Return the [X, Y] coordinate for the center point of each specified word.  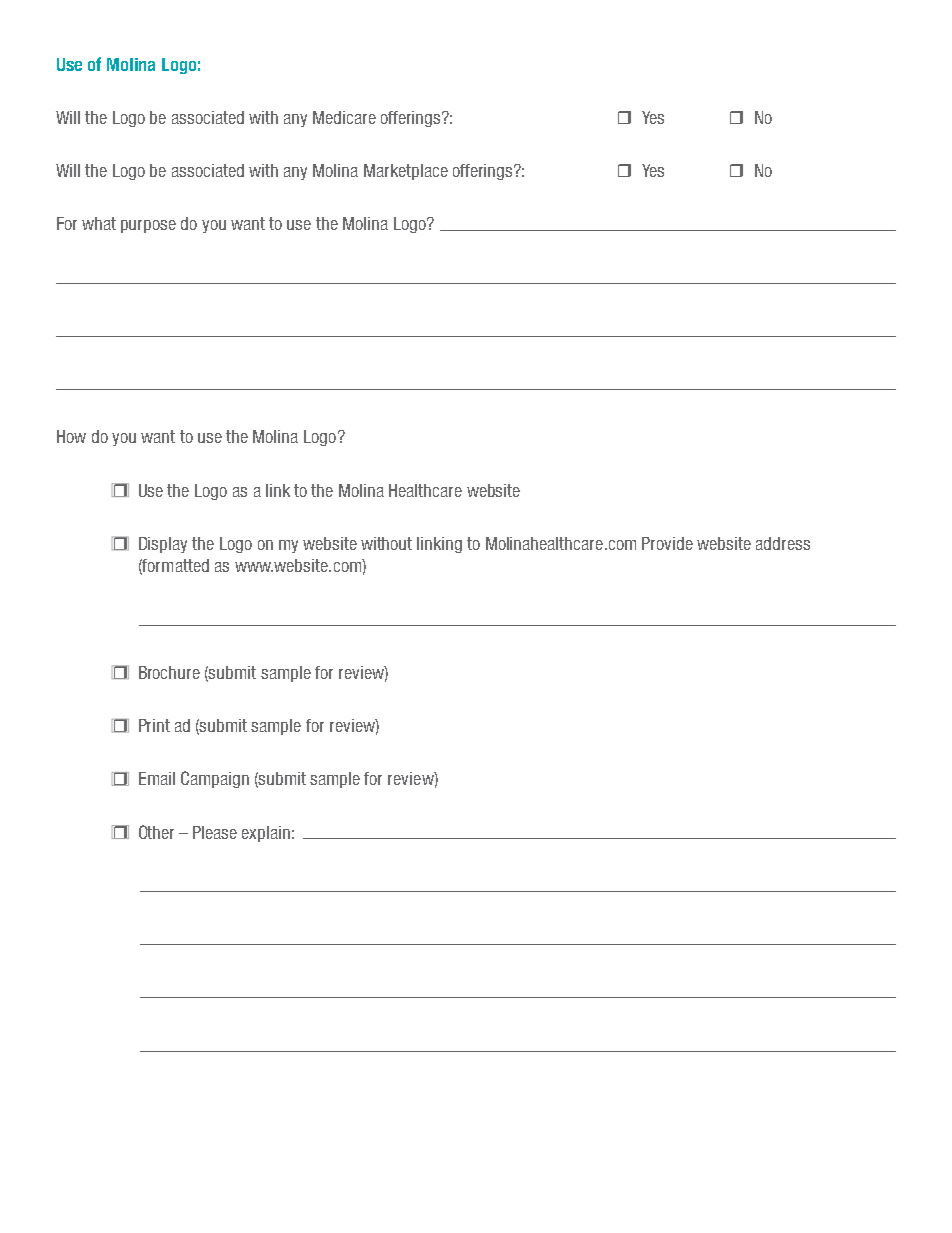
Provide [667, 543]
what [99, 223]
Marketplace [406, 172]
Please [215, 832]
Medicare [344, 117]
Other [156, 832]
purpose [148, 226]
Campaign [215, 779]
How [71, 436]
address [783, 543]
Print [154, 725]
